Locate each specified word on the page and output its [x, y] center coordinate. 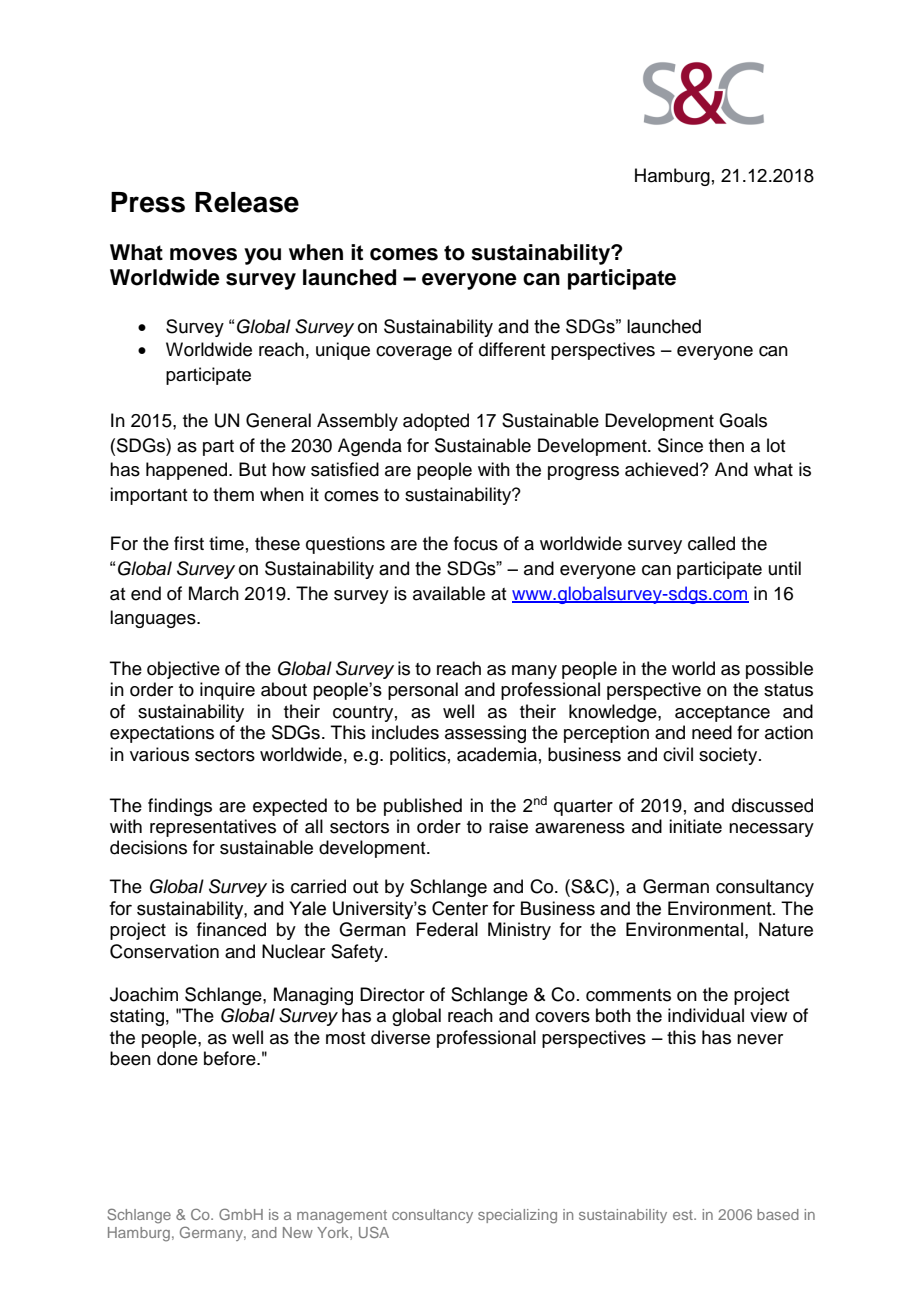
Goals [743, 420]
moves [203, 254]
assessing [485, 734]
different [512, 349]
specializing [517, 1216]
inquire [227, 691]
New [298, 1232]
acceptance [722, 714]
